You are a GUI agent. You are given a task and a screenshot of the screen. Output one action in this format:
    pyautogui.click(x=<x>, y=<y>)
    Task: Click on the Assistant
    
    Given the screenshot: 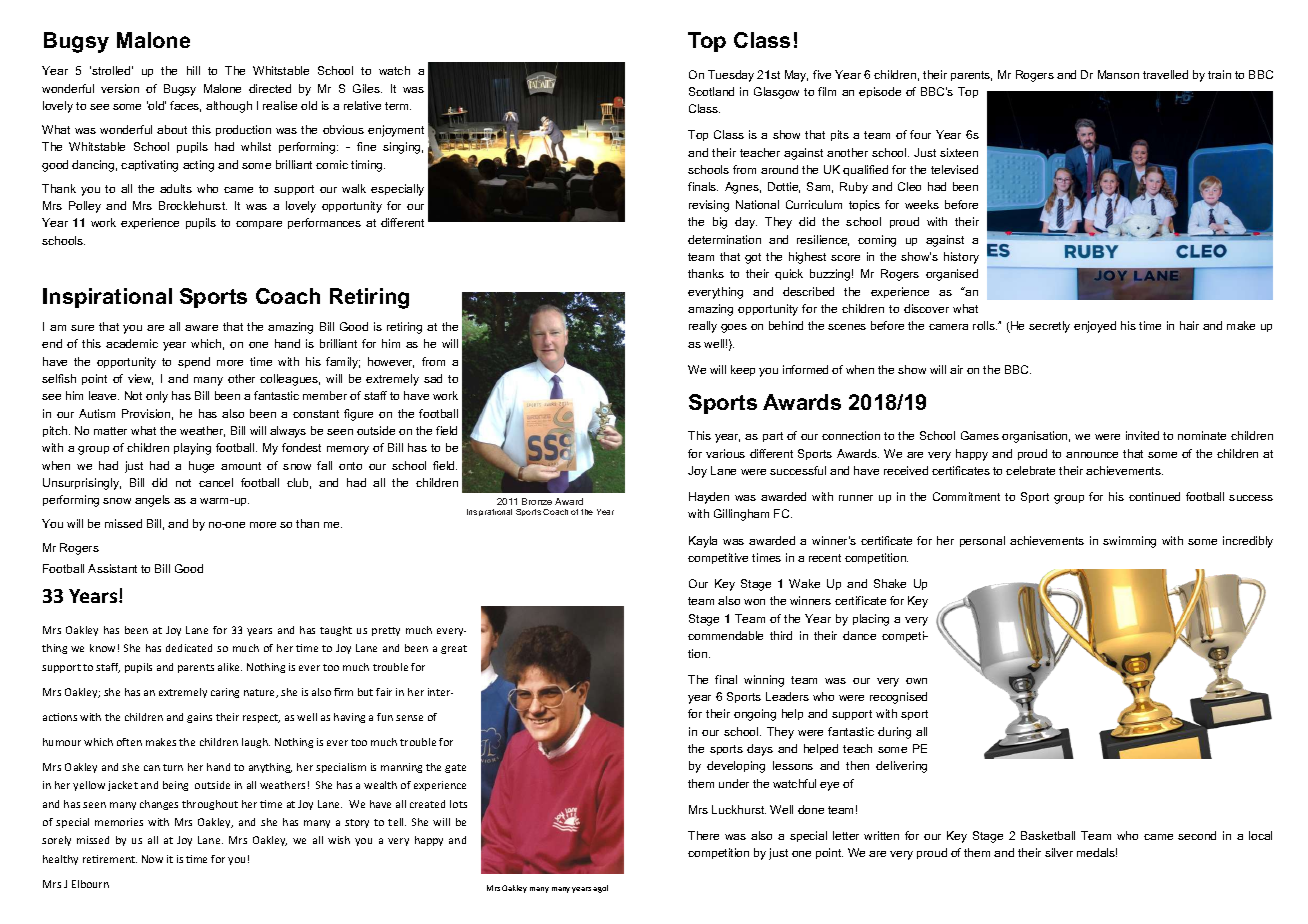 What is the action you would take?
    pyautogui.click(x=112, y=568)
